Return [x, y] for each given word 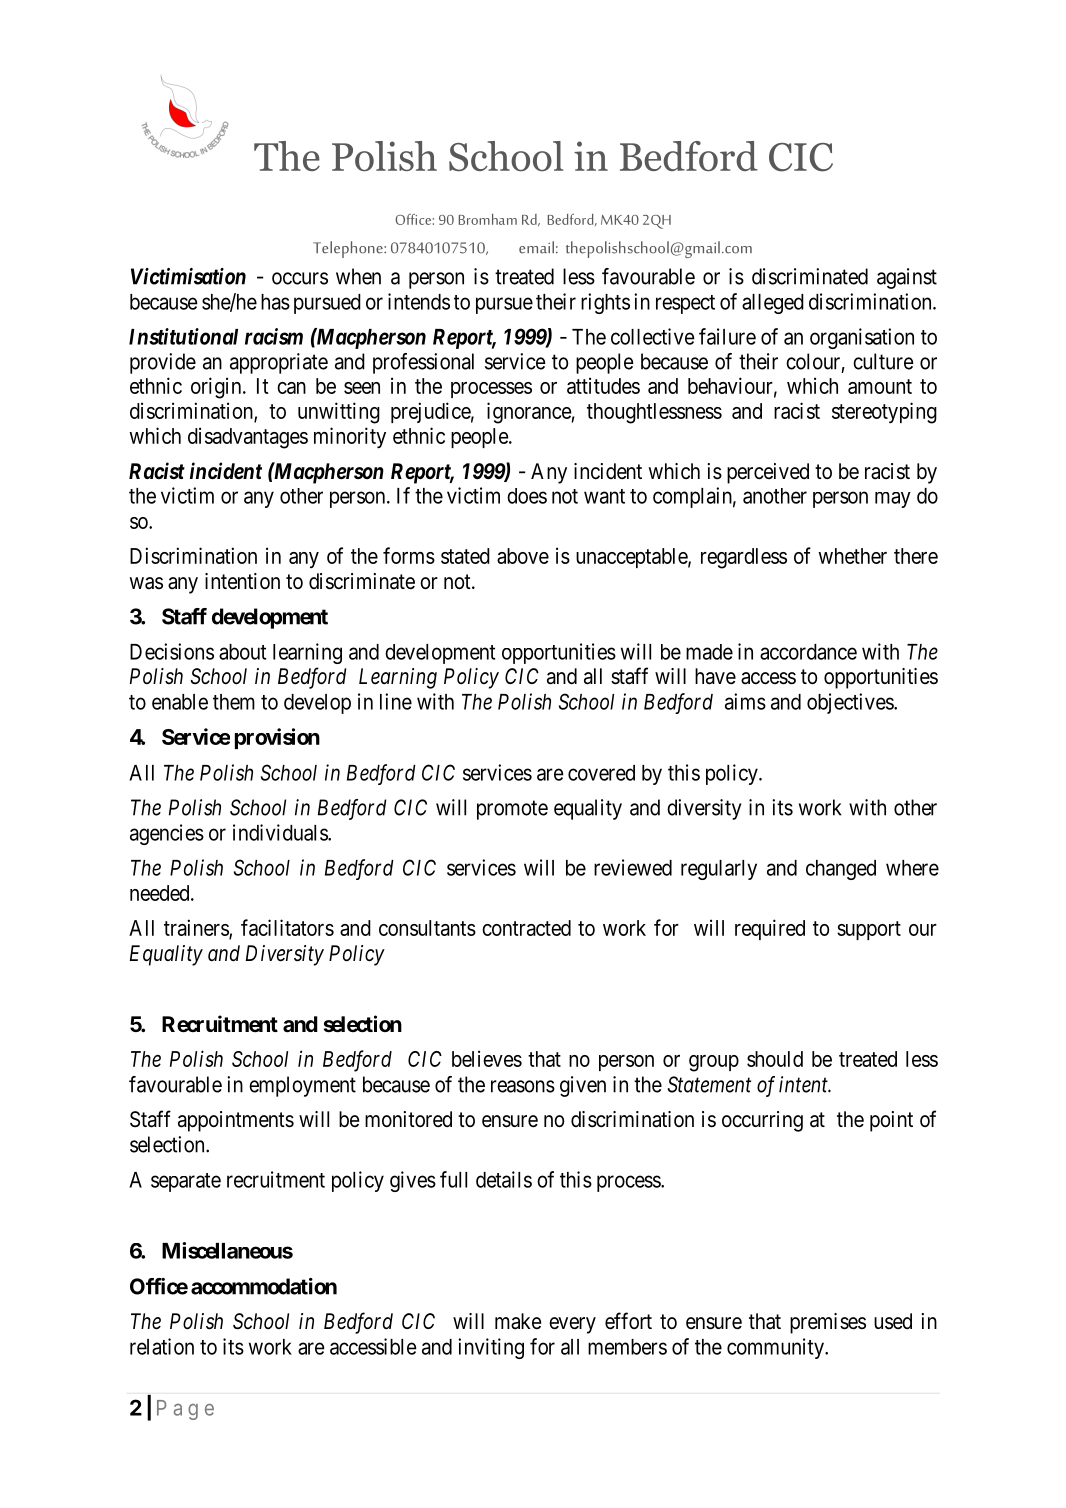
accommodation [264, 1286]
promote [512, 810]
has [275, 302]
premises [828, 1323]
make [518, 1321]
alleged [773, 304]
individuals [281, 832]
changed [841, 870]
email [536, 247]
